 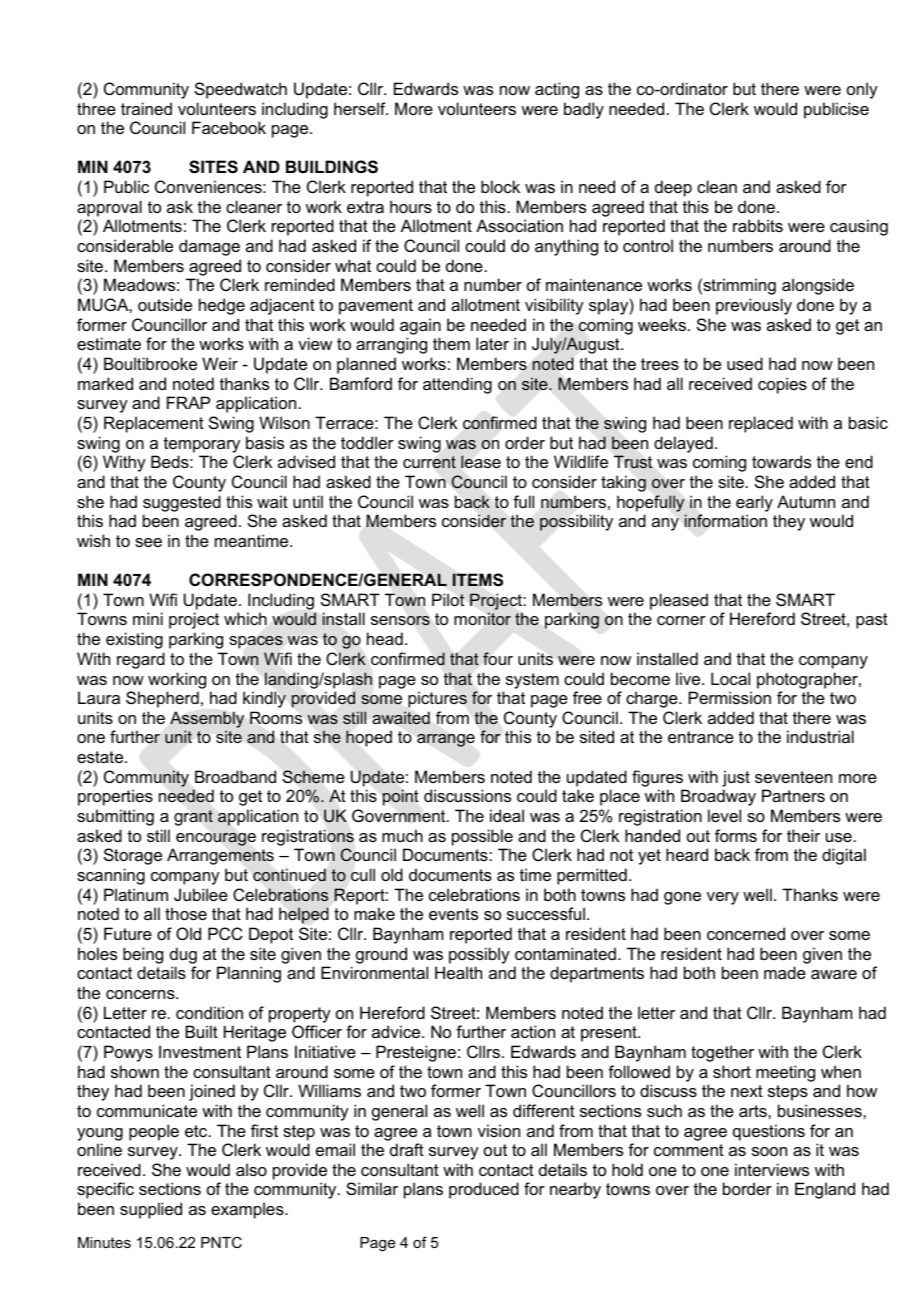 I want to click on only, so click(x=862, y=90).
